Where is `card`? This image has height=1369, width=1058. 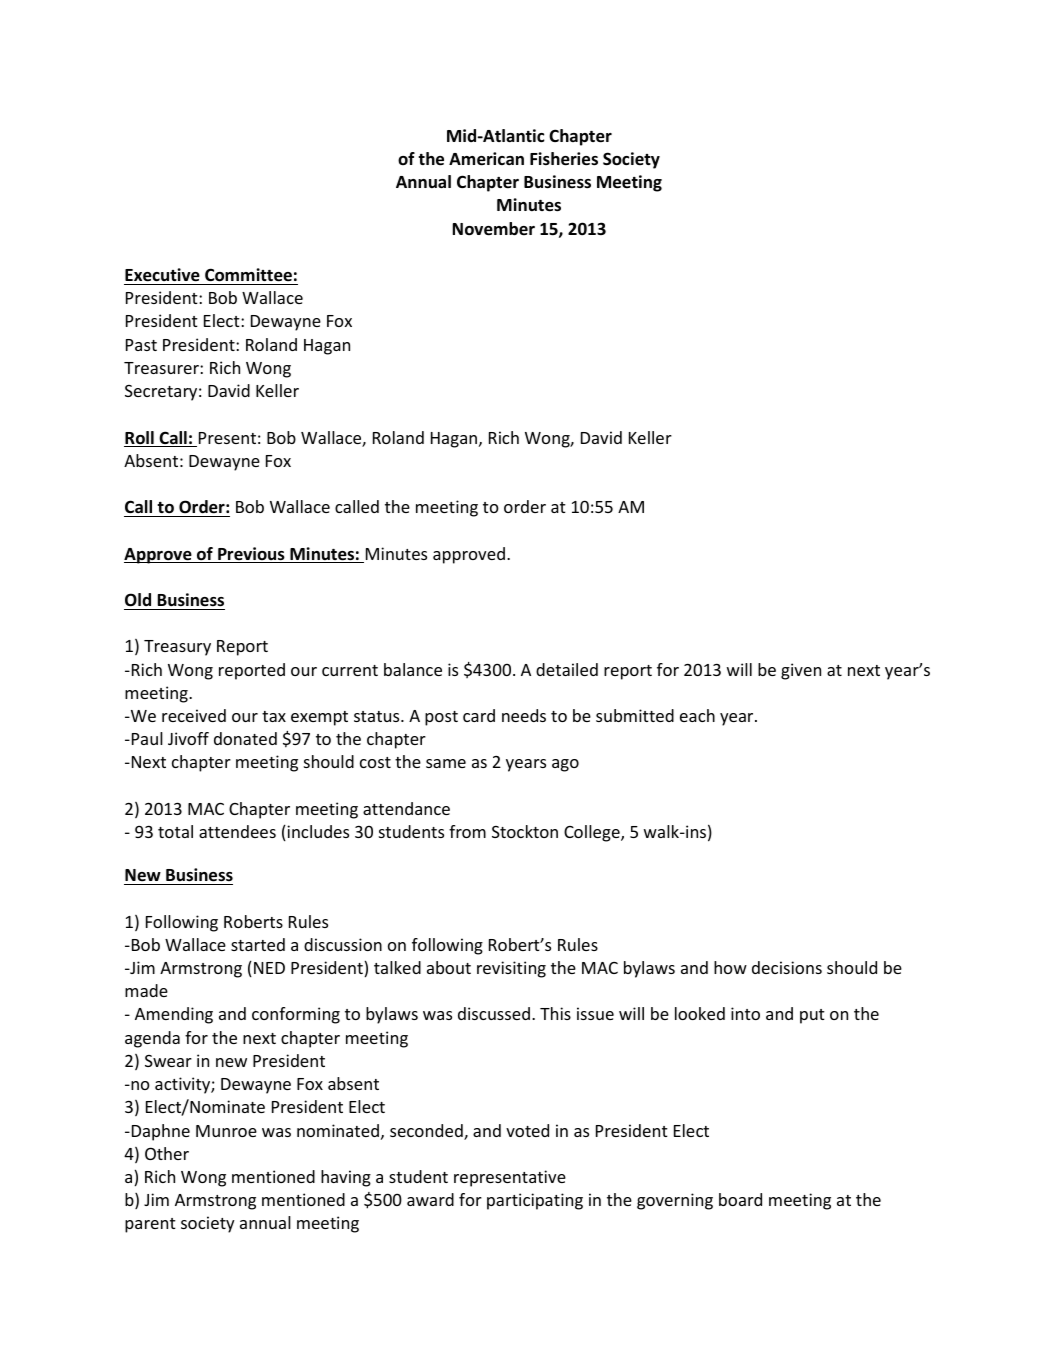 card is located at coordinates (479, 715).
